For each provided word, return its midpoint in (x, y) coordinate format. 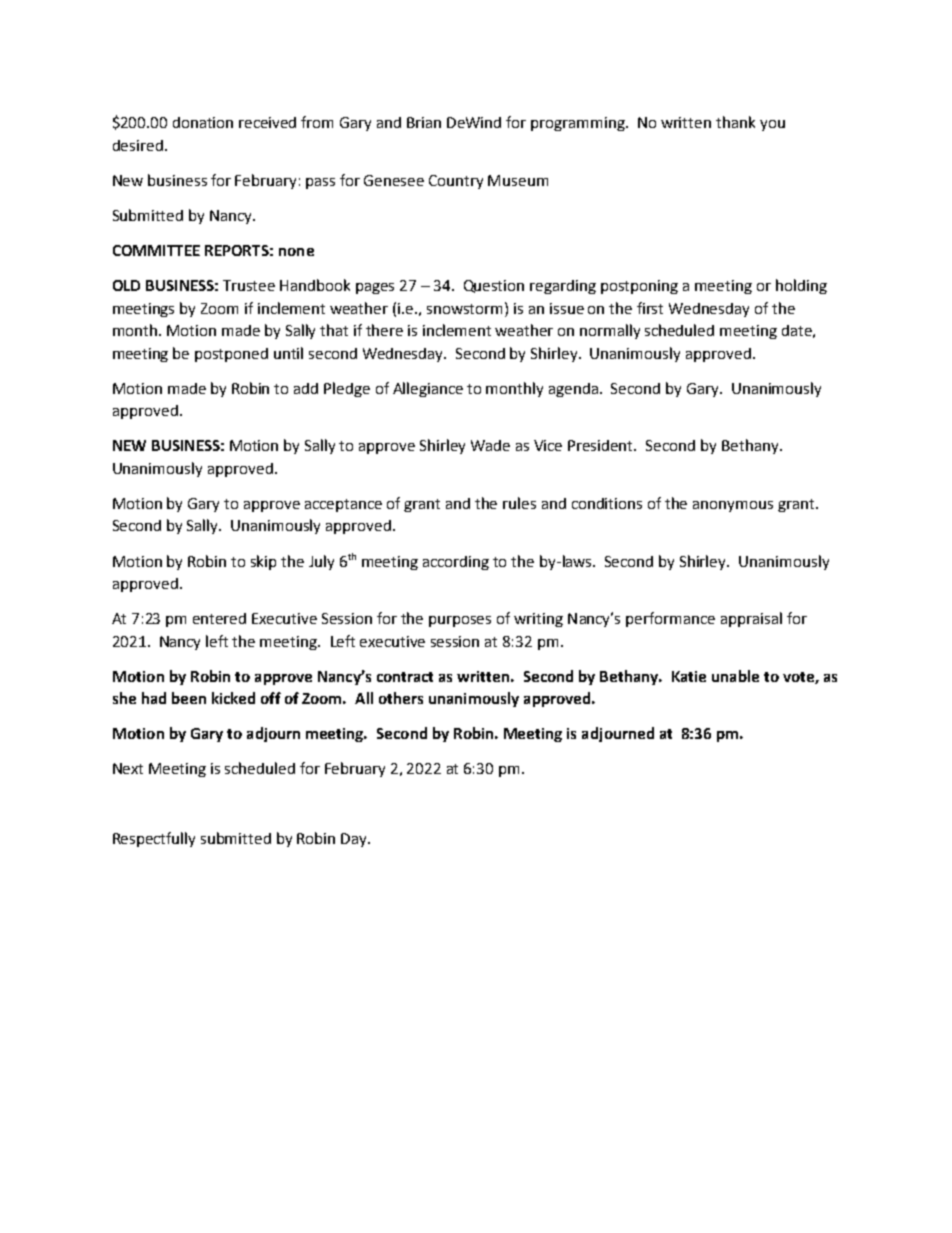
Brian (424, 122)
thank (735, 122)
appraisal (751, 619)
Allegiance (428, 389)
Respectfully (154, 839)
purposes (460, 621)
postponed (231, 355)
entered (219, 618)
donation (203, 122)
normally (610, 331)
